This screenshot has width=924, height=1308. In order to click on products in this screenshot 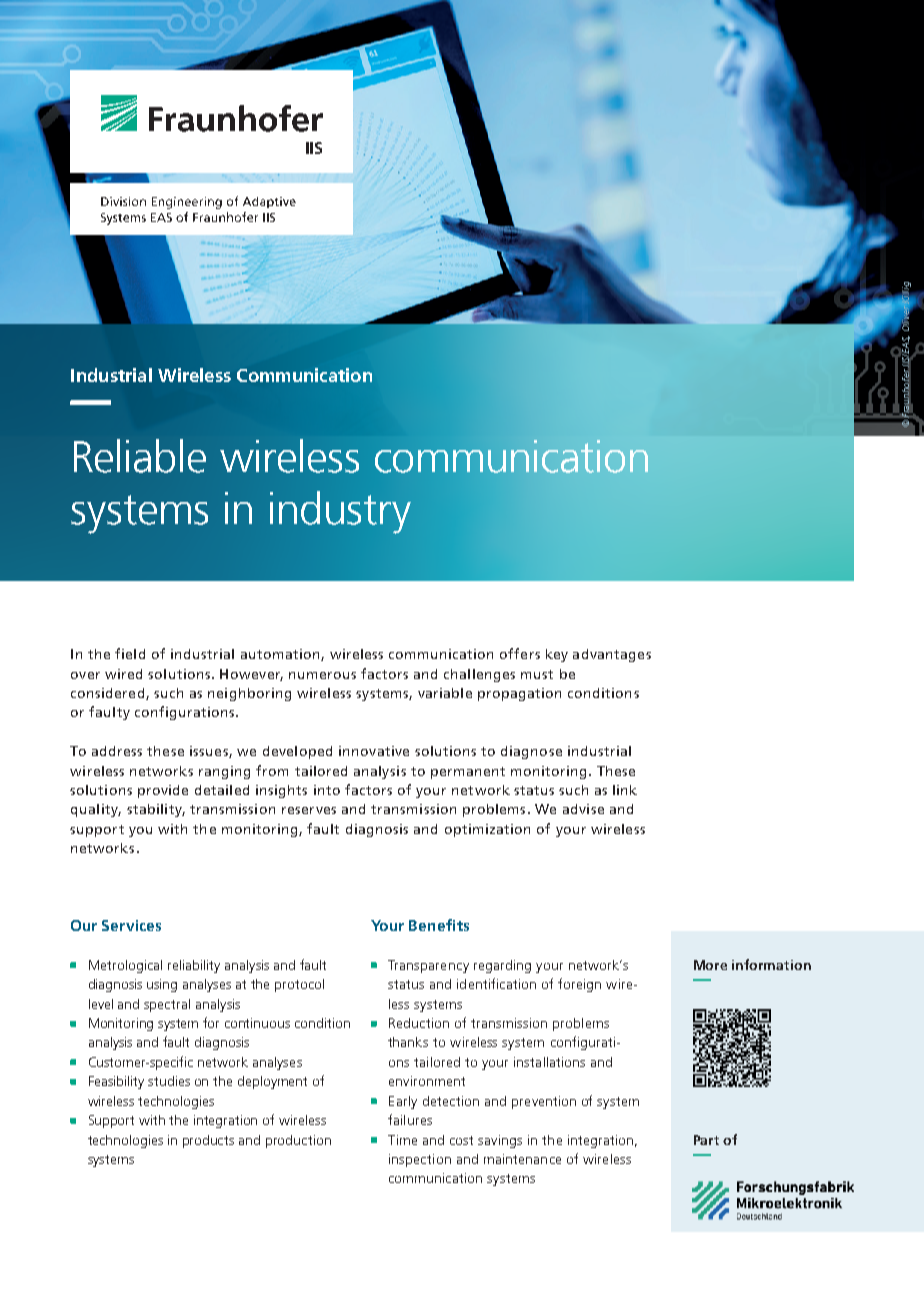, I will do `click(208, 1141)`.
